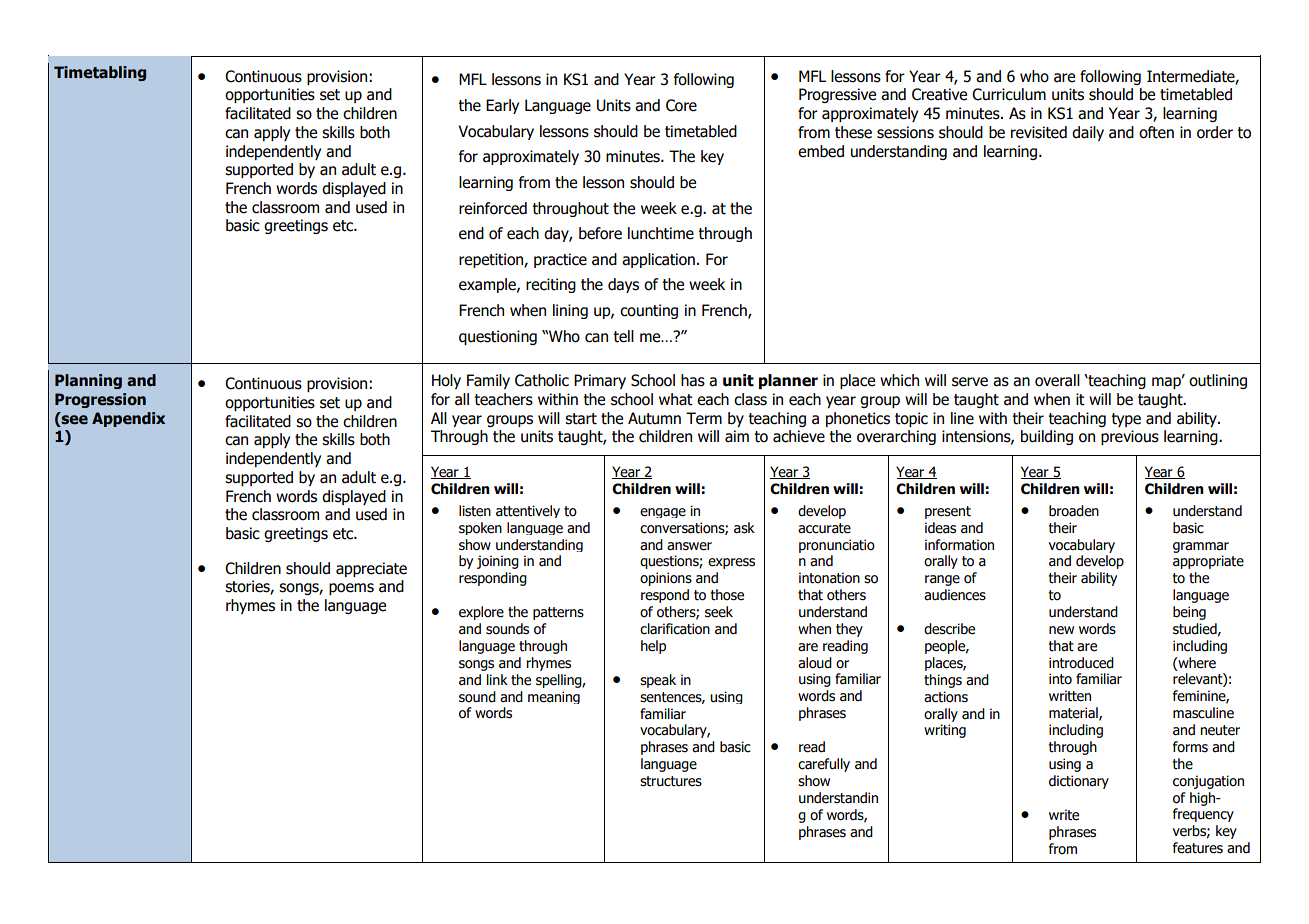 This screenshot has width=1309, height=924. What do you see at coordinates (681, 105) in the screenshot?
I see `Core` at bounding box center [681, 105].
